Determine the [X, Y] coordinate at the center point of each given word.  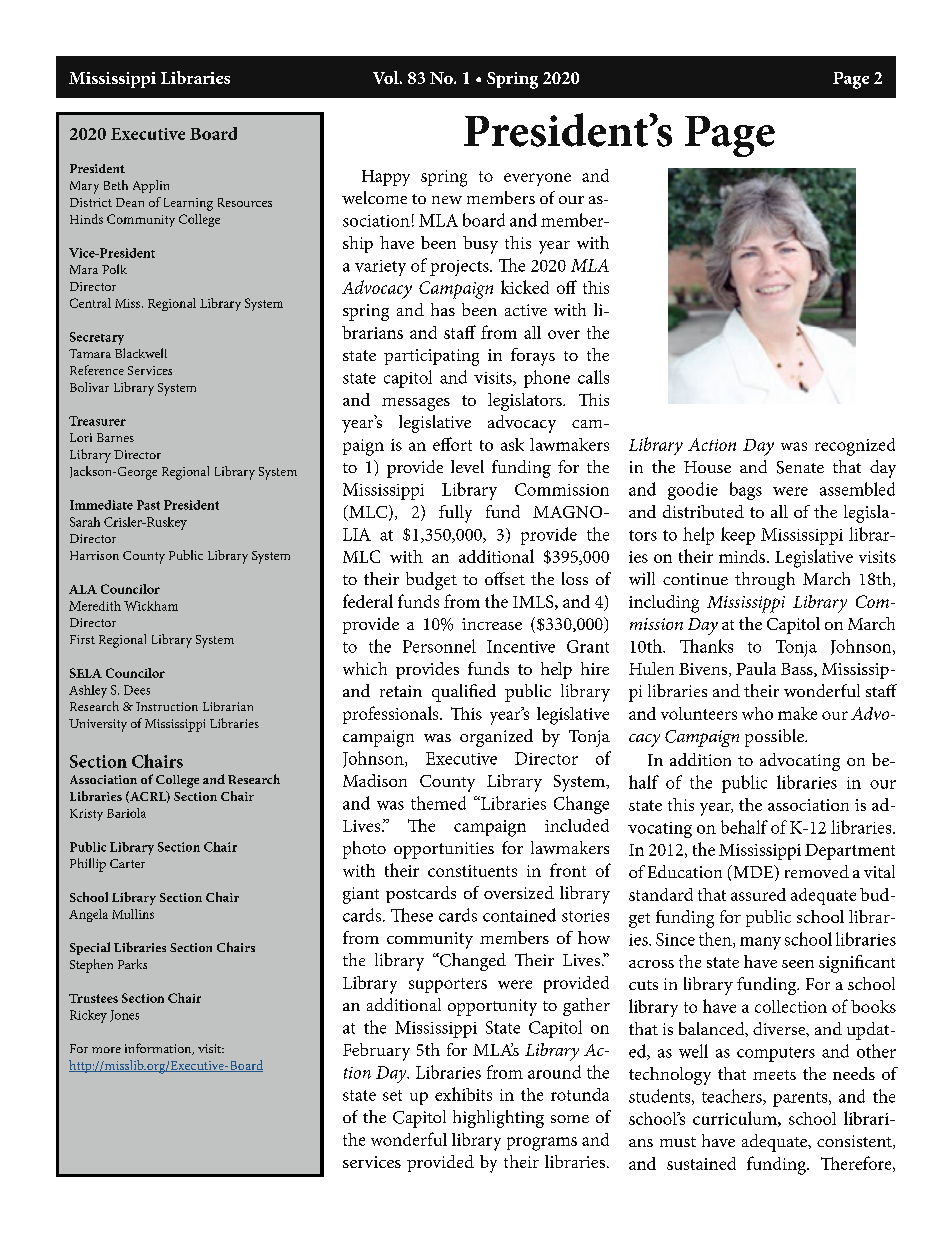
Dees [137, 690]
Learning [188, 204]
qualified [464, 693]
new [447, 200]
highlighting [498, 1119]
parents [801, 1099]
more [106, 1050]
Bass [798, 670]
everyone [537, 179]
